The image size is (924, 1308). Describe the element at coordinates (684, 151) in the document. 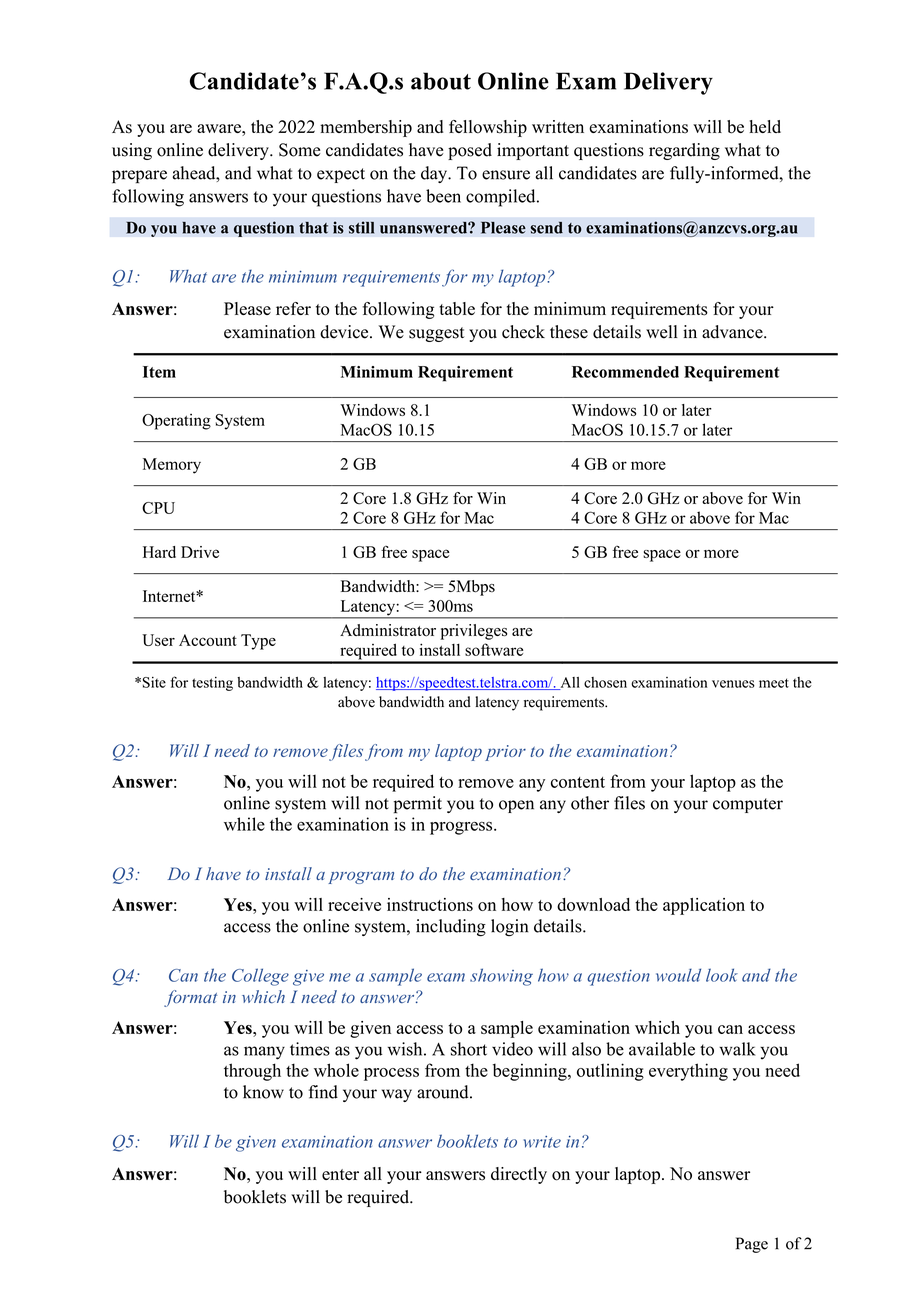

I see `regarding` at that location.
